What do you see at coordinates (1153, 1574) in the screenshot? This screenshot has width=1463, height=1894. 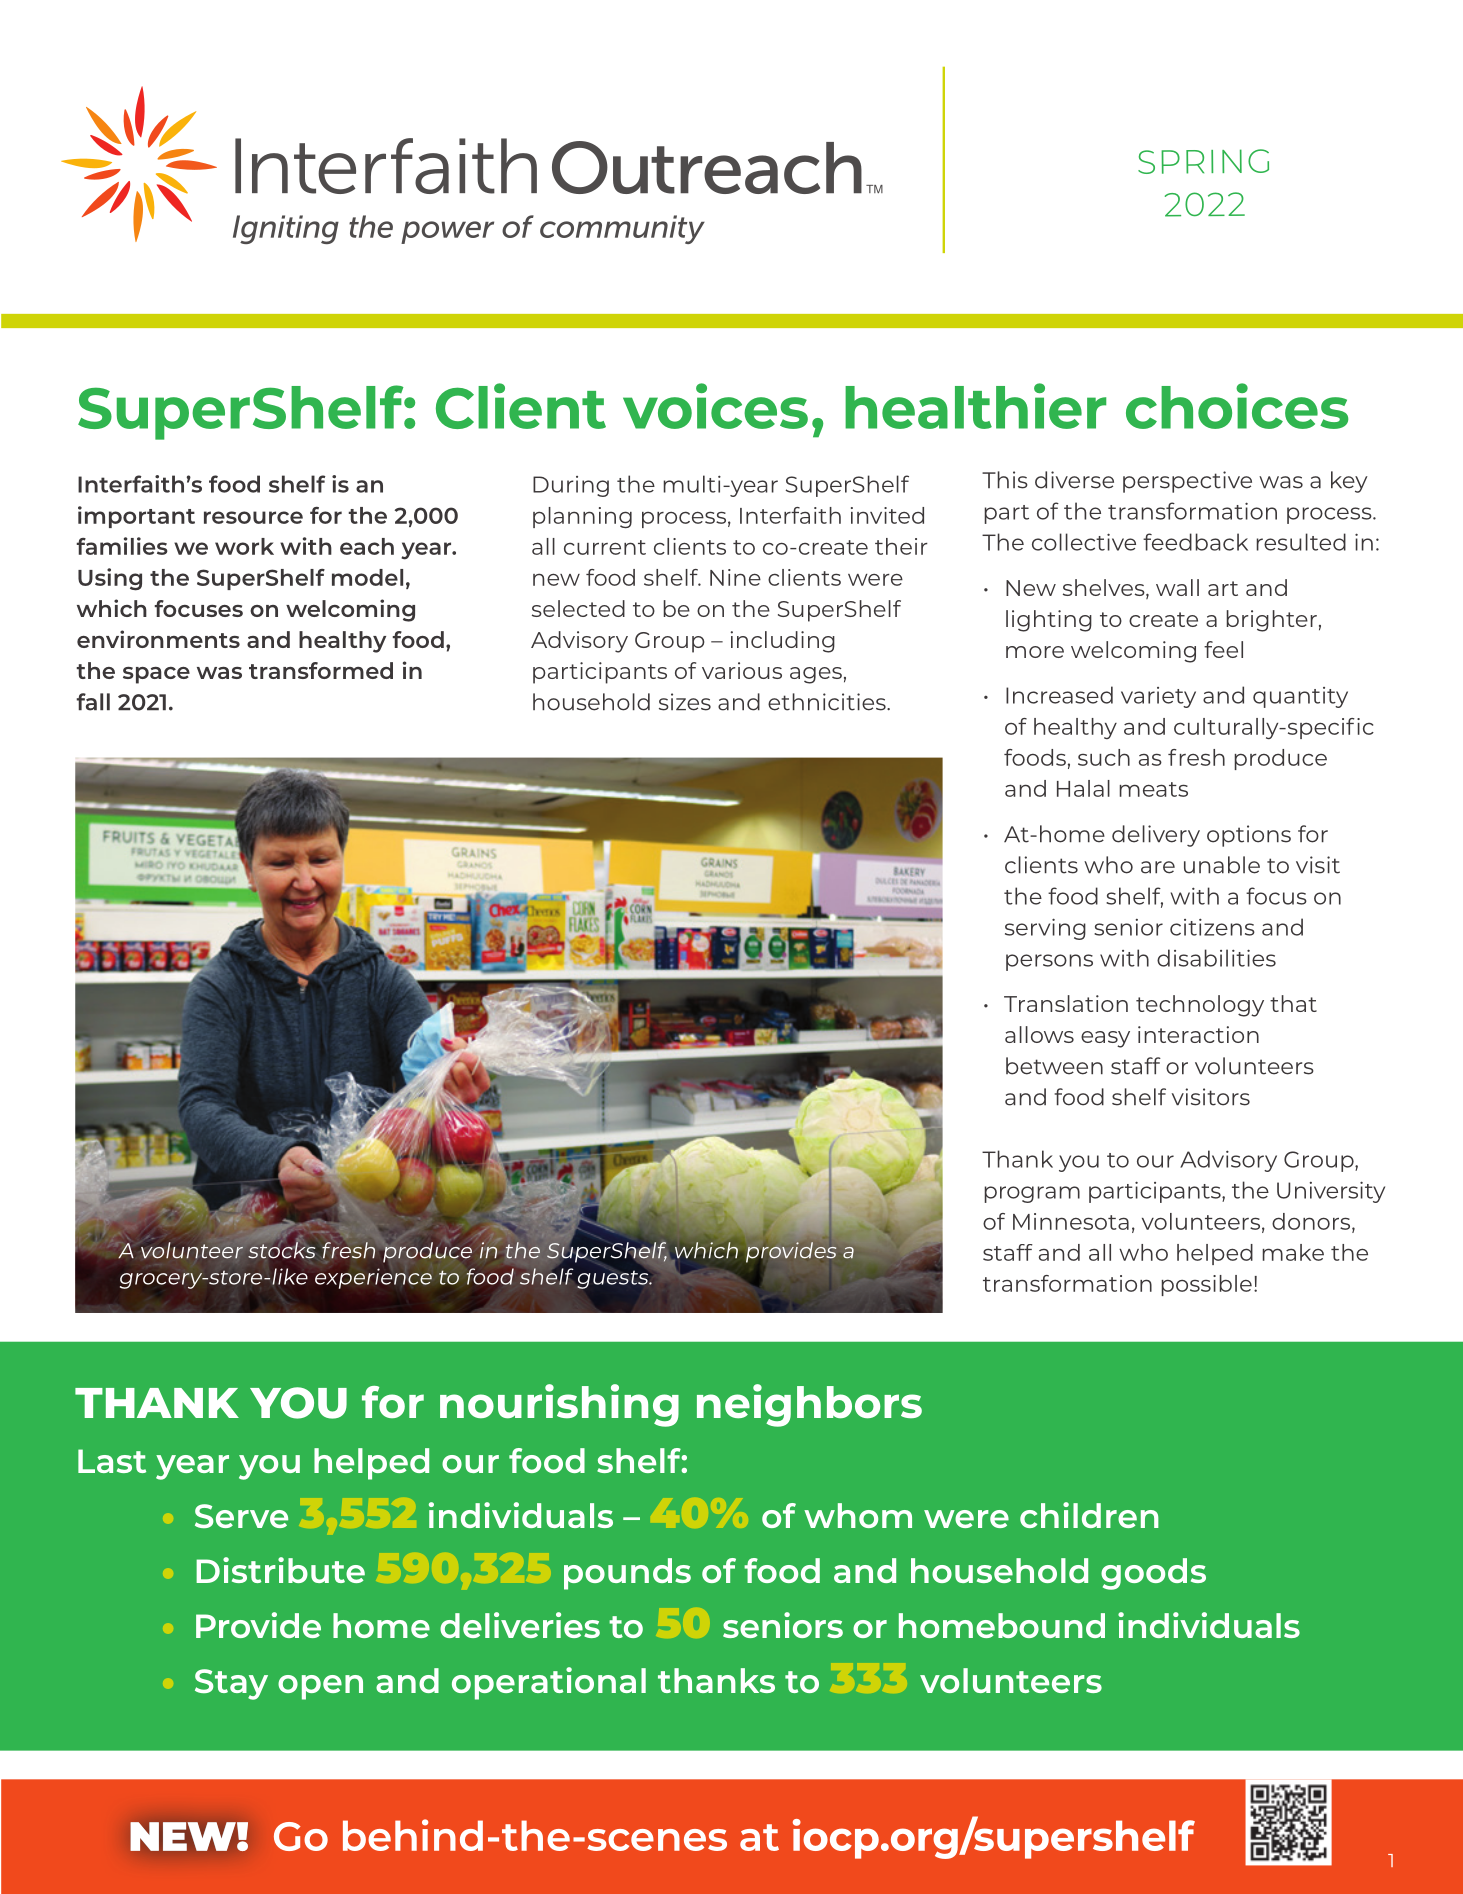 I see `goods` at bounding box center [1153, 1574].
